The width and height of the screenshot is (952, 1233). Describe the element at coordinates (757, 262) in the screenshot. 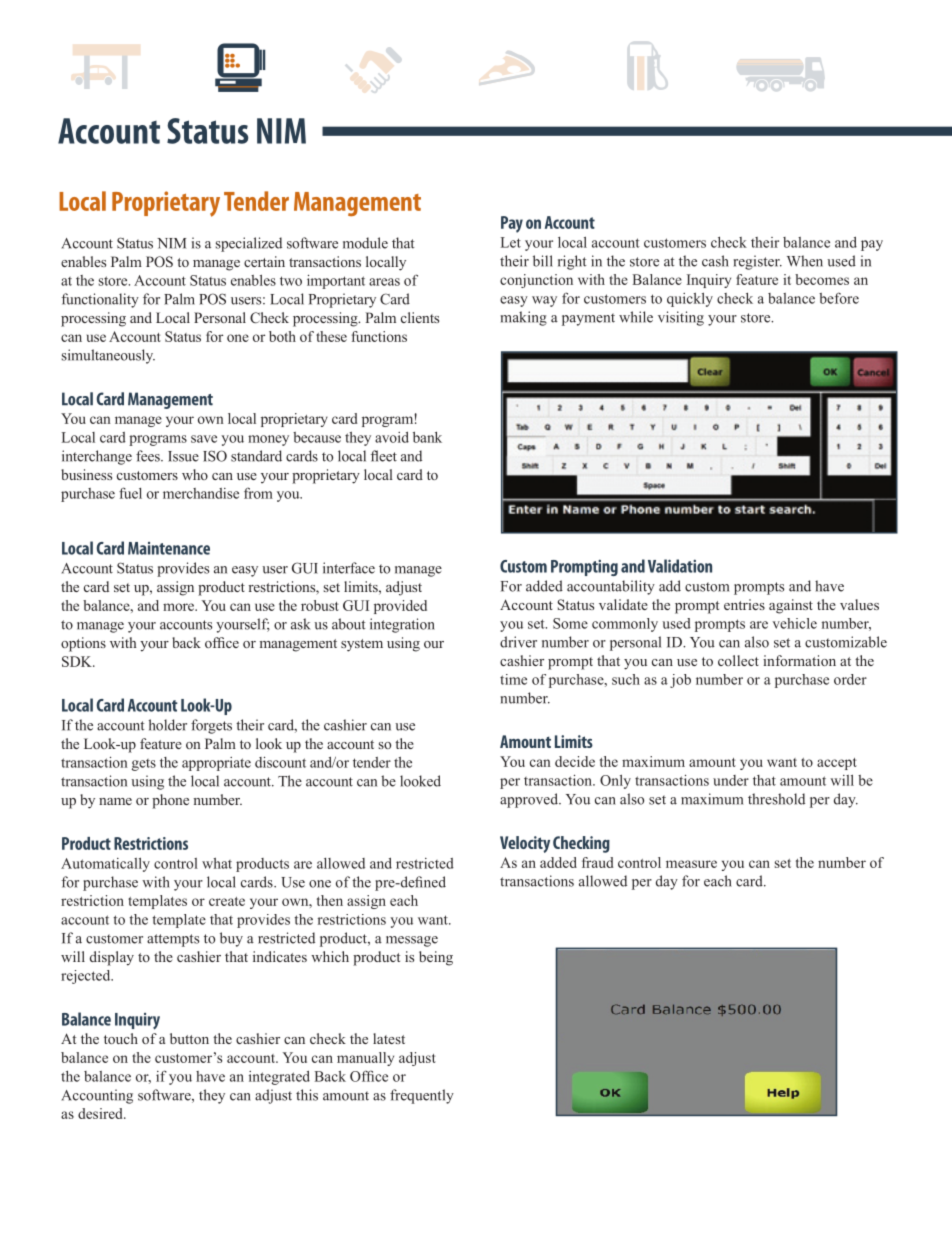

I see `register` at that location.
